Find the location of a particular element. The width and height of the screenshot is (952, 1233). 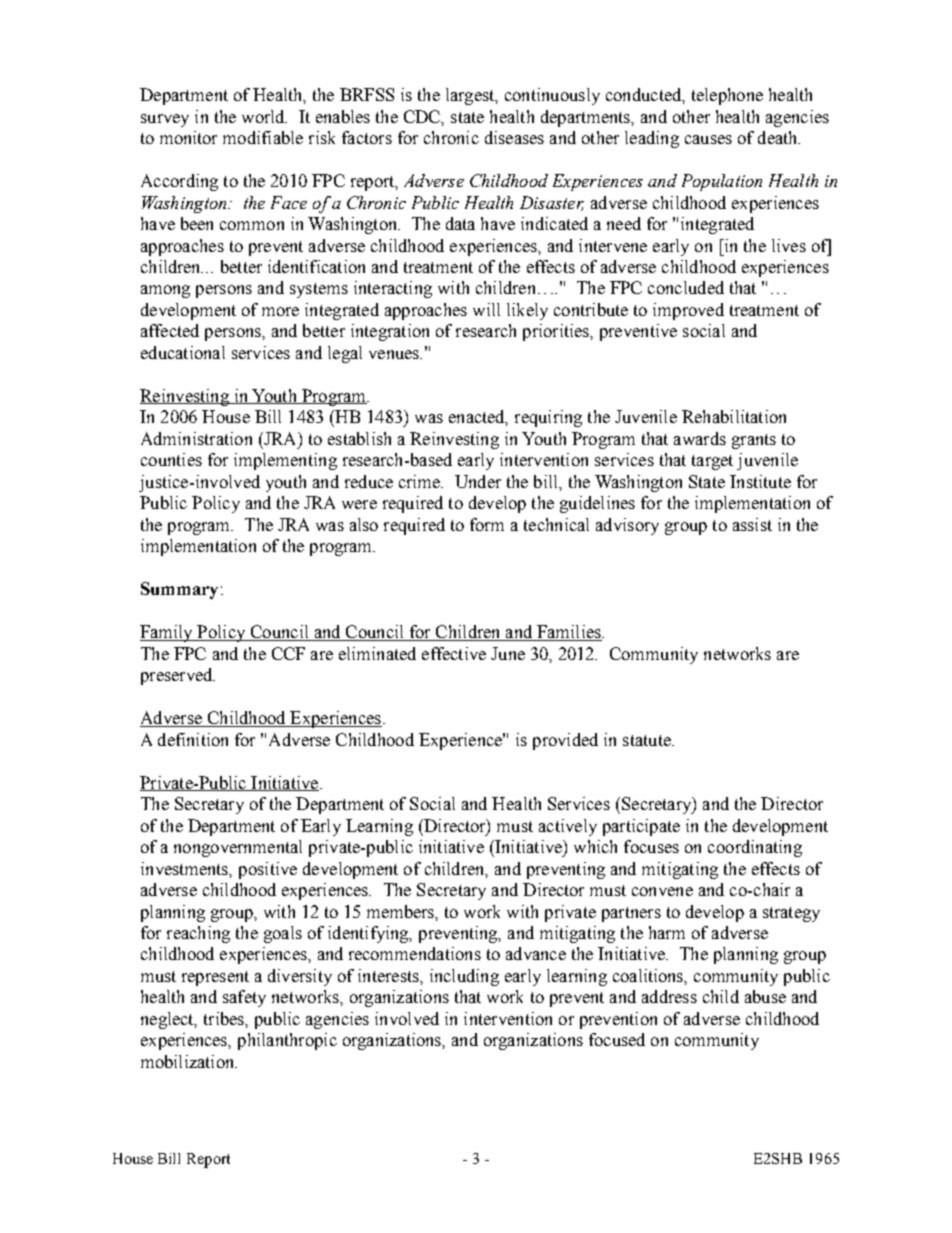

nongovernmental is located at coordinates (238, 848).
